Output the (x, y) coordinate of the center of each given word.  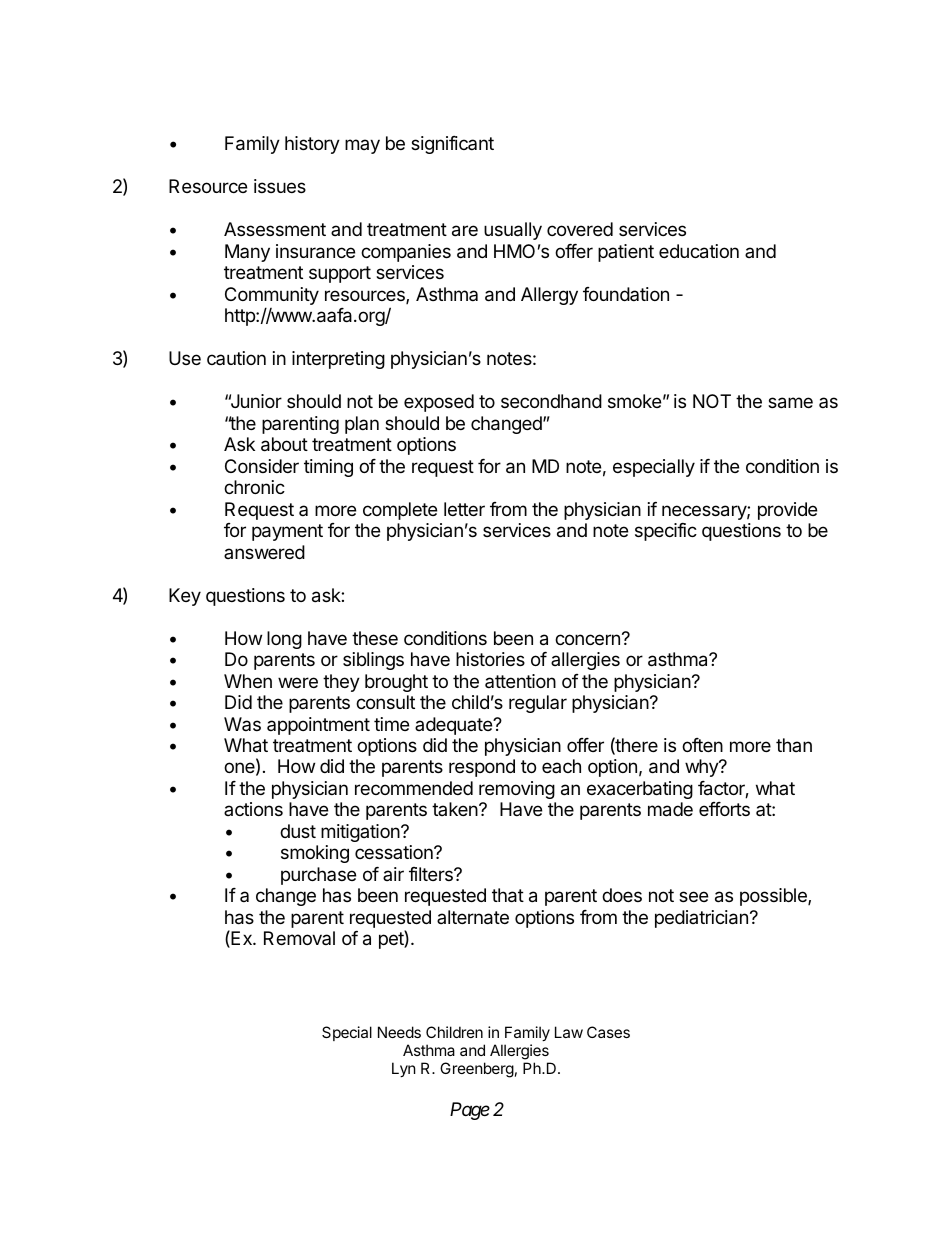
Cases (608, 1032)
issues (280, 186)
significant (452, 145)
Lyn (404, 1069)
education (699, 251)
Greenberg (477, 1070)
